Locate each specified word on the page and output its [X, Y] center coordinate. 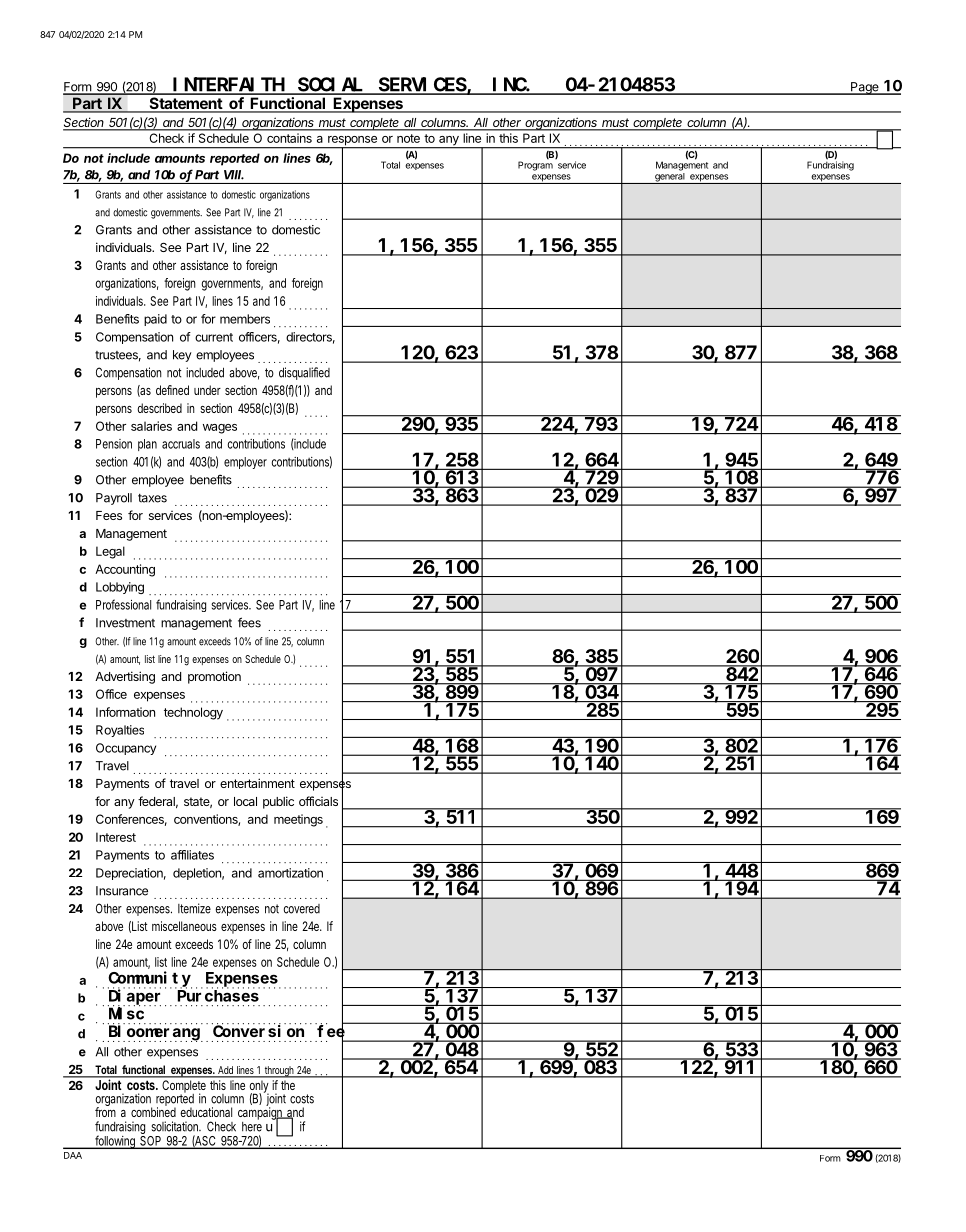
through [280, 1072]
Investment [125, 623]
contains [289, 138]
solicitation [176, 1126]
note [408, 138]
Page [865, 88]
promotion [214, 677]
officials [318, 801]
